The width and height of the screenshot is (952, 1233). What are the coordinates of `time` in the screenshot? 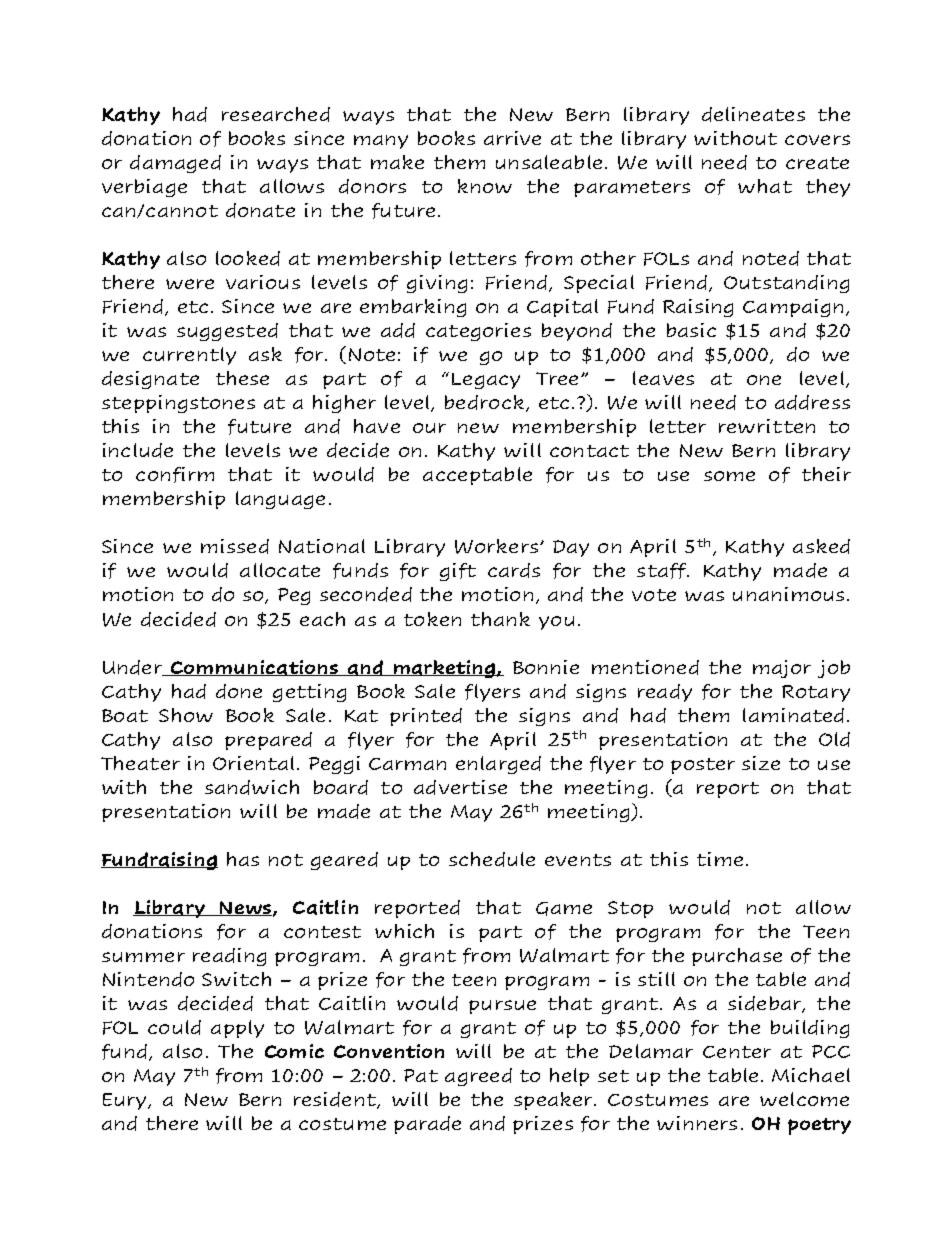 It's located at (720, 859).
